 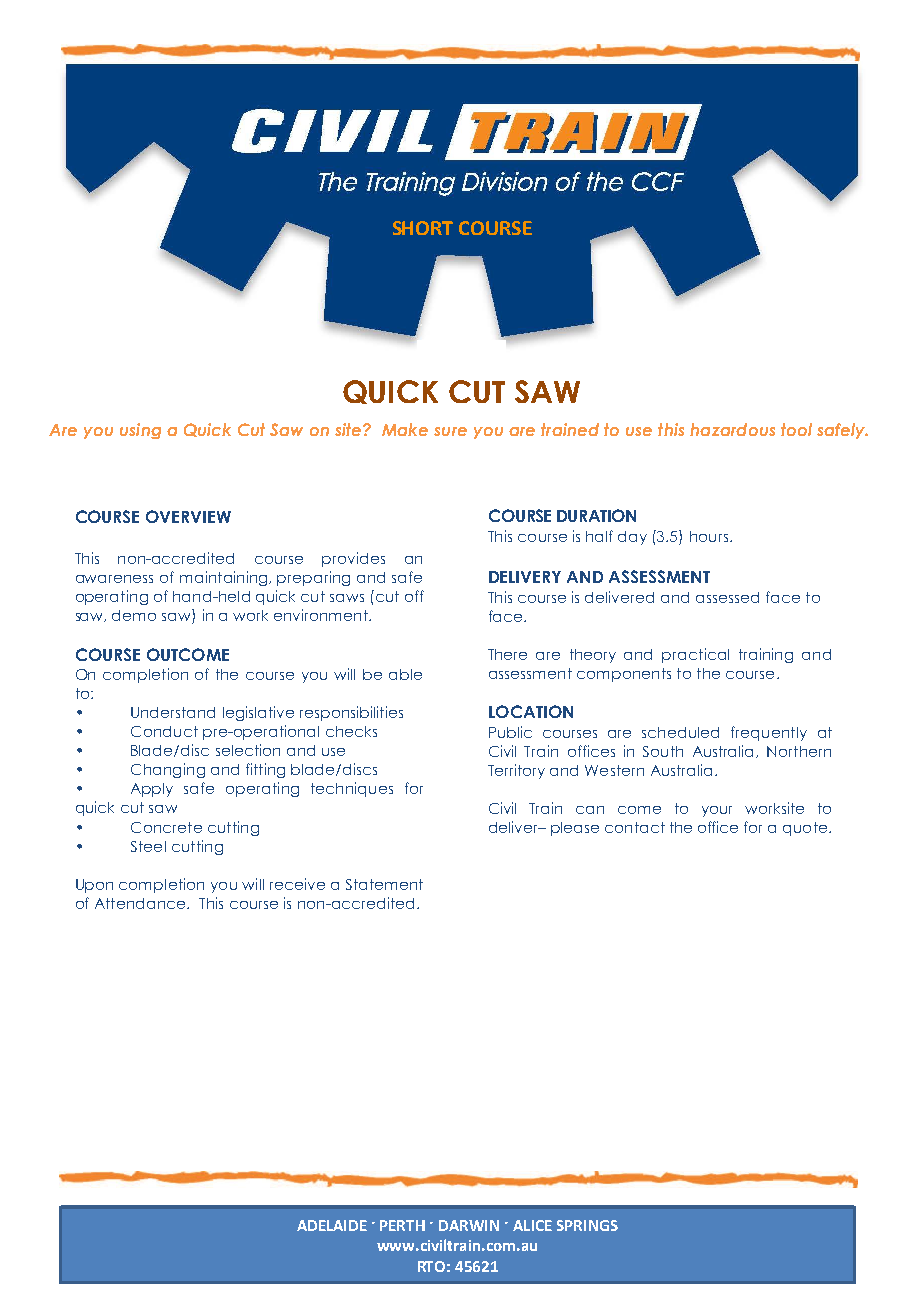 What do you see at coordinates (469, 1225) in the page?
I see `DARWIN` at bounding box center [469, 1225].
